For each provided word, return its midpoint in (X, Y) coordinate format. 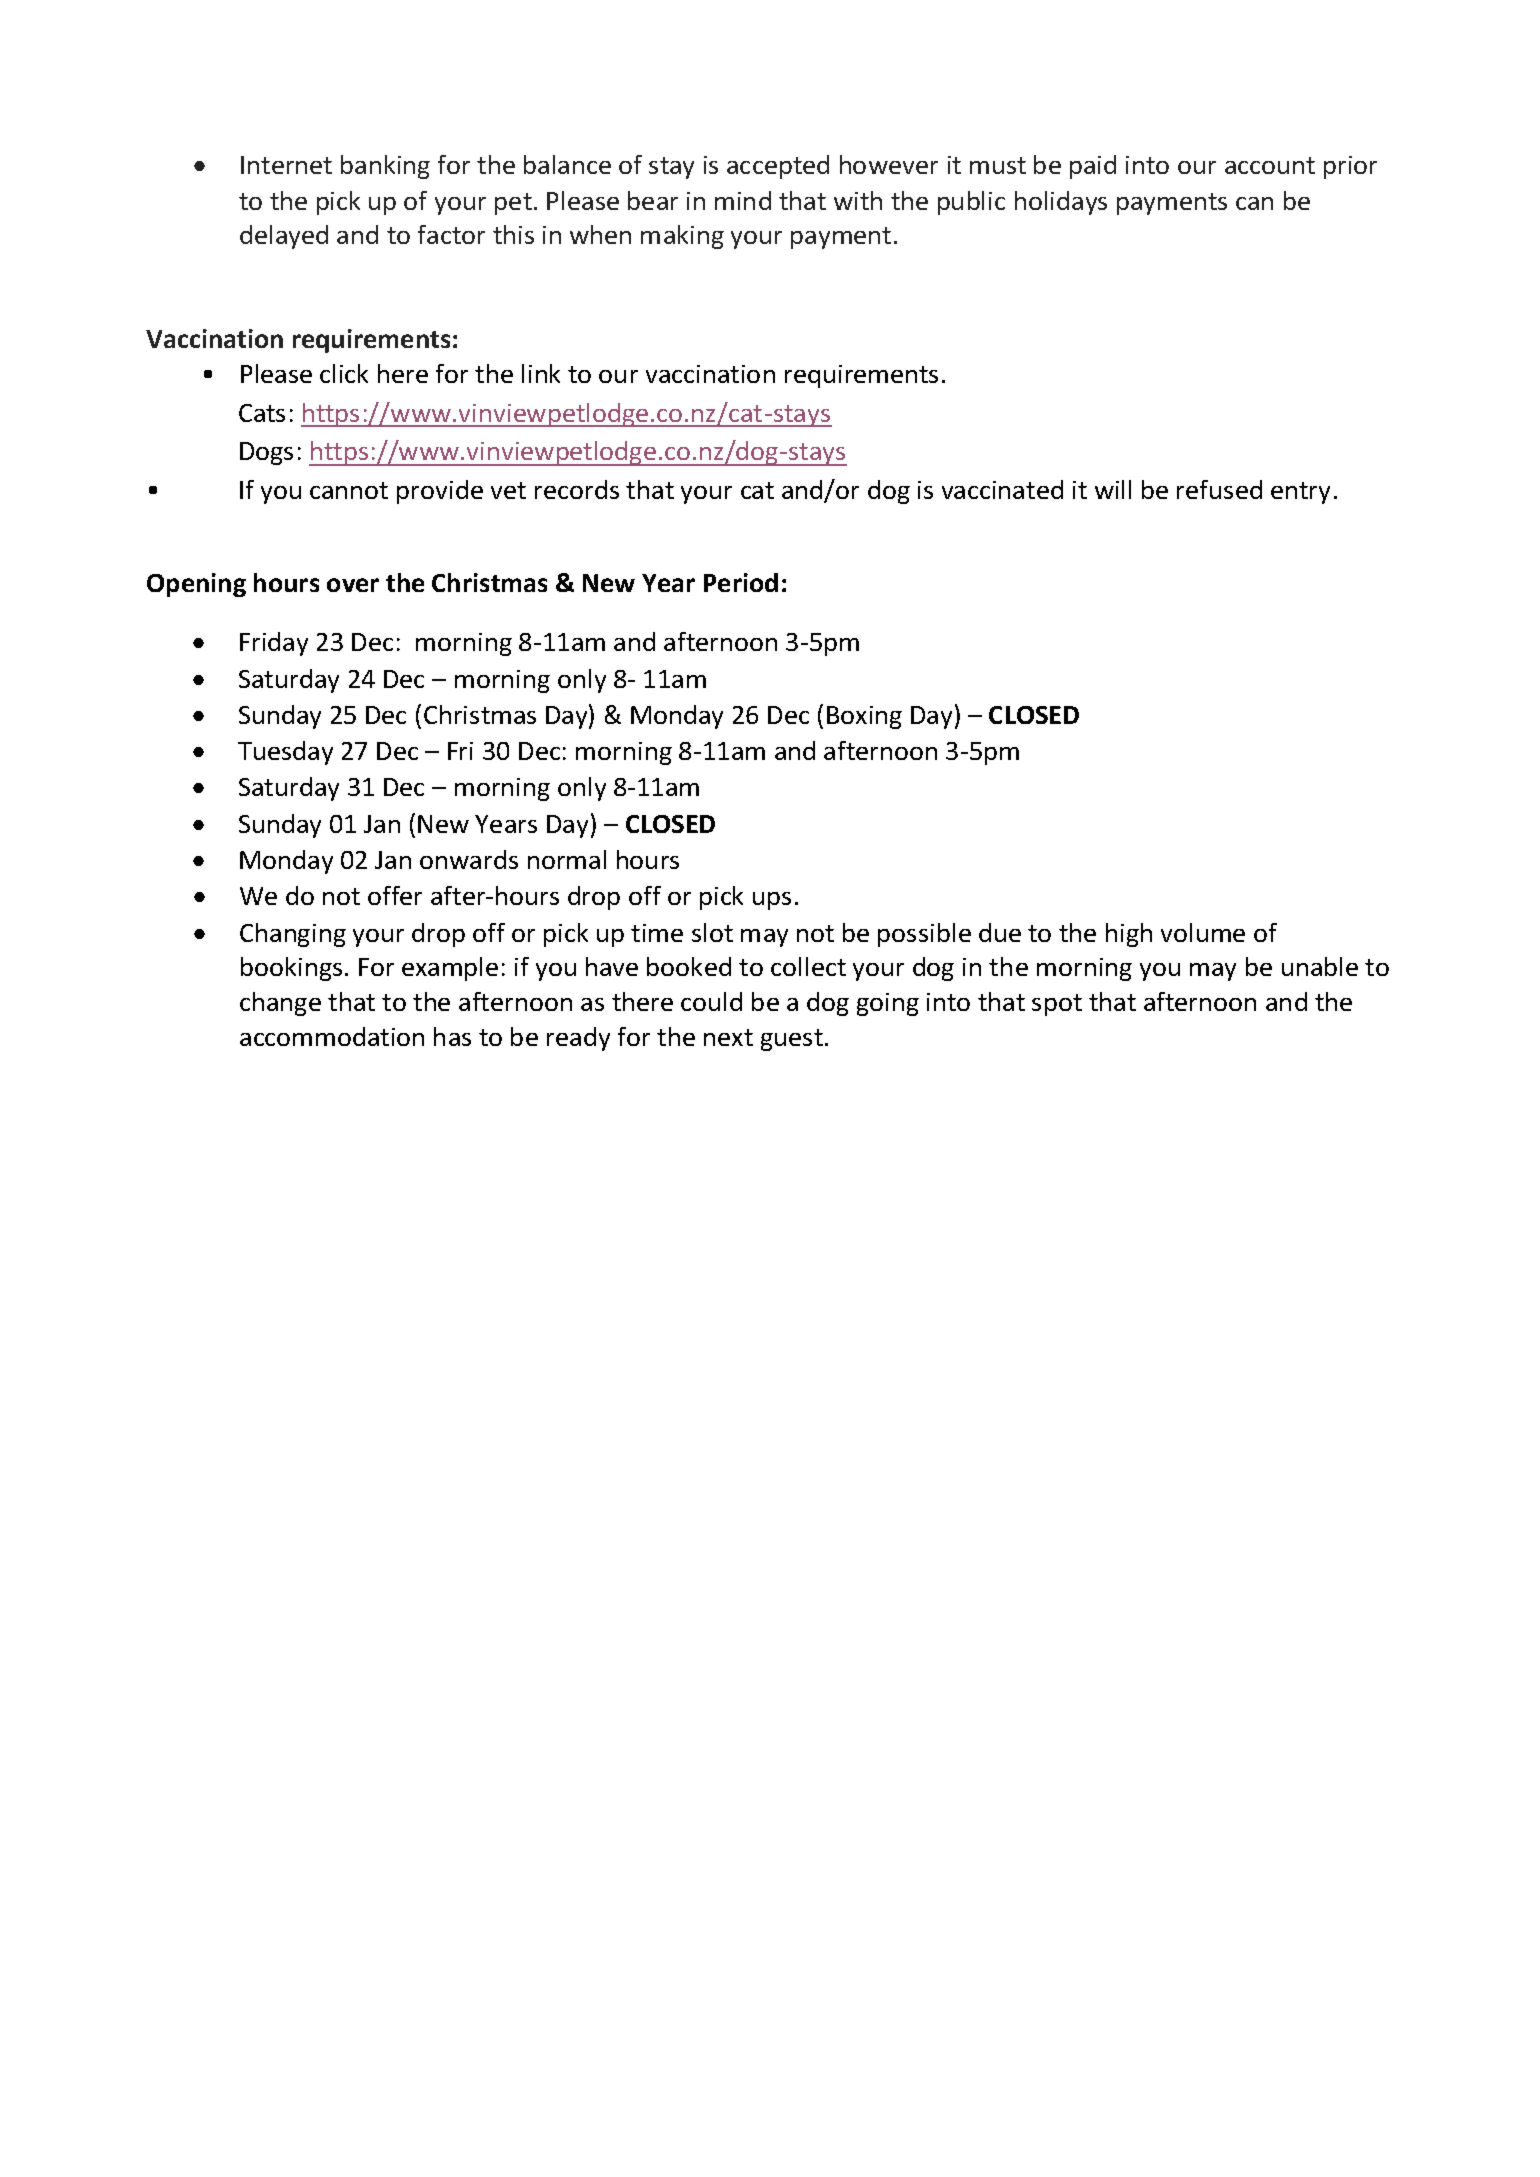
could (711, 1001)
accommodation (332, 1036)
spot (1057, 1005)
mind (743, 200)
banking (385, 167)
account (1270, 165)
